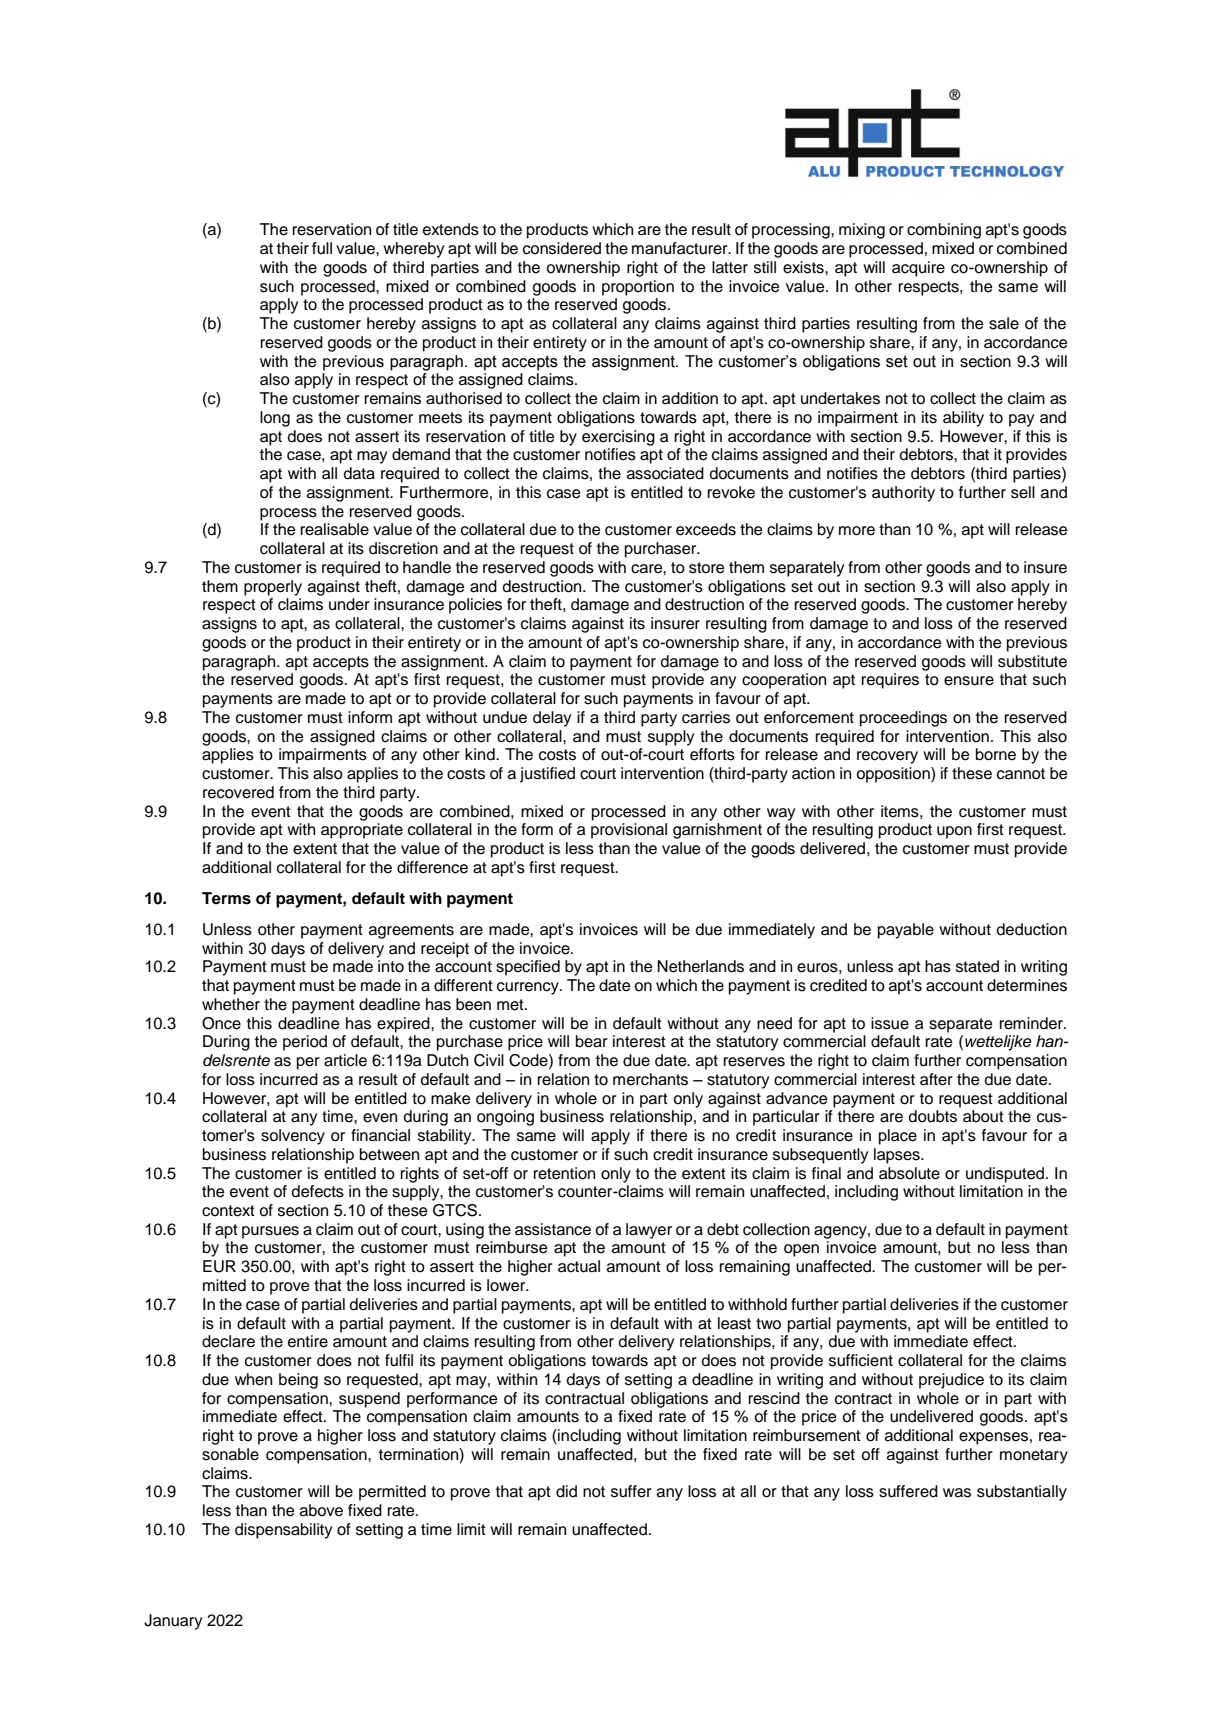  What do you see at coordinates (321, 1510) in the page?
I see `above` at bounding box center [321, 1510].
